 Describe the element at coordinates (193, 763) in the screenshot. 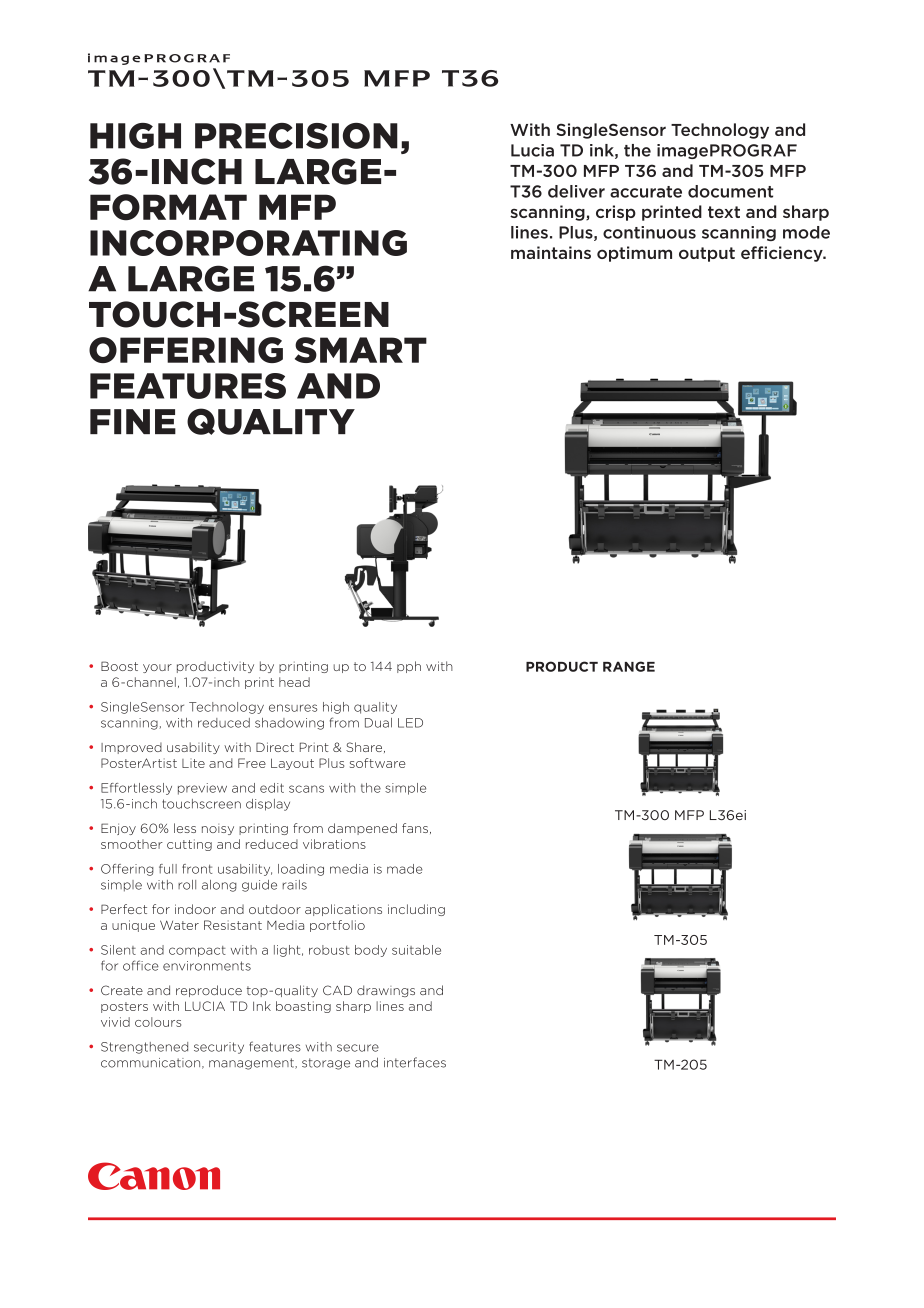

I see `Lite` at that location.
